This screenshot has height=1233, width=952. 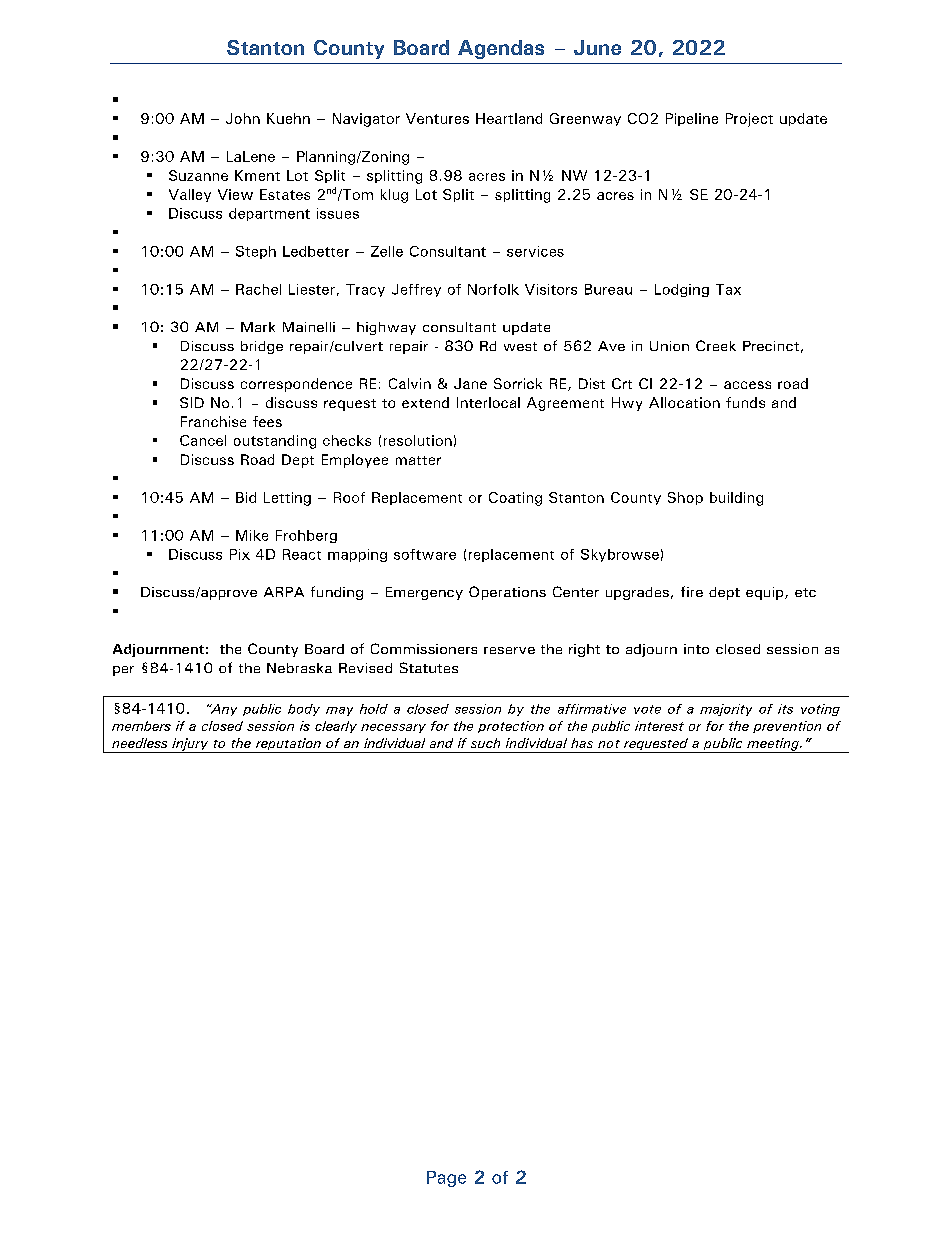 I want to click on Agendas, so click(x=501, y=49).
